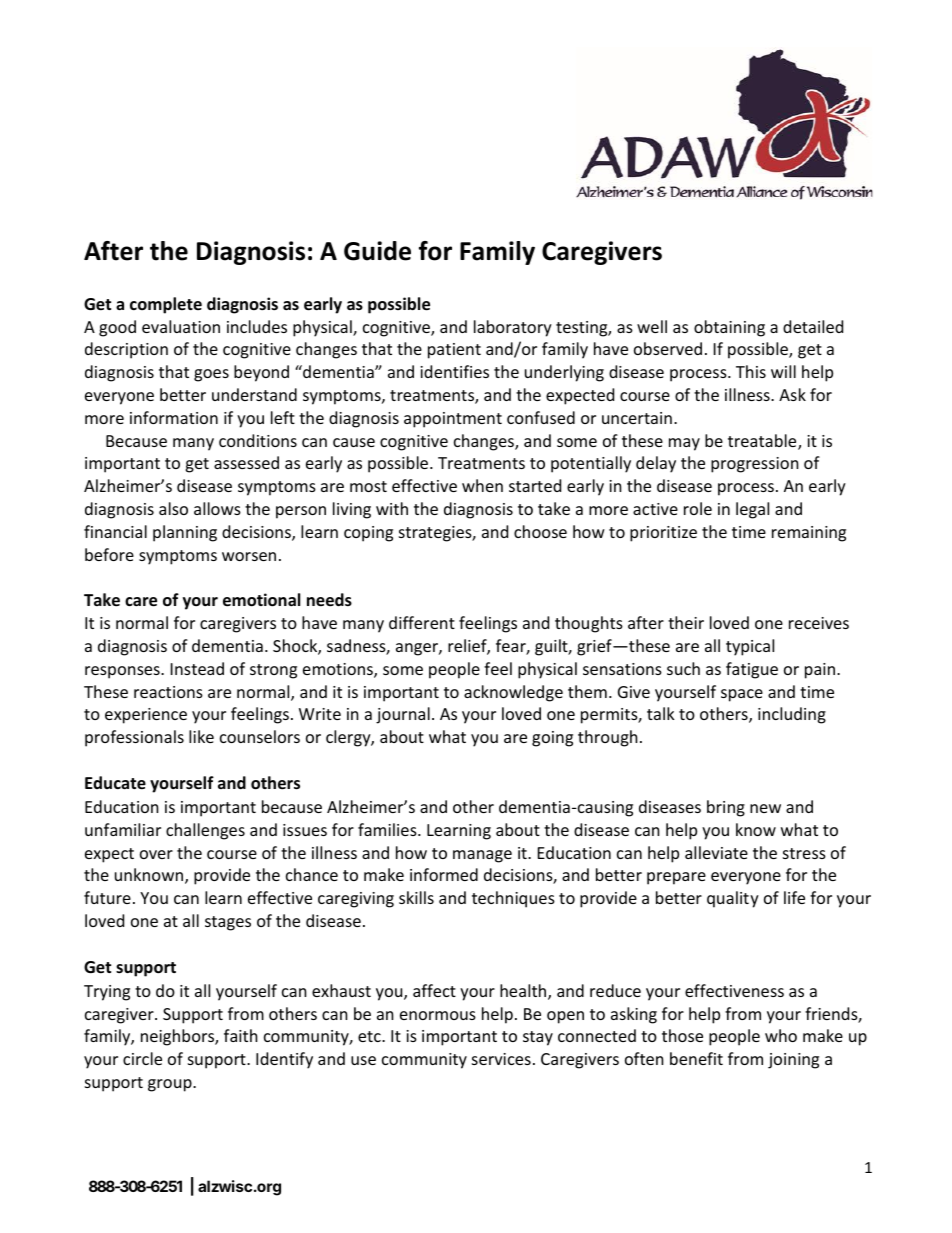 The image size is (952, 1233). I want to click on planning, so click(185, 533).
